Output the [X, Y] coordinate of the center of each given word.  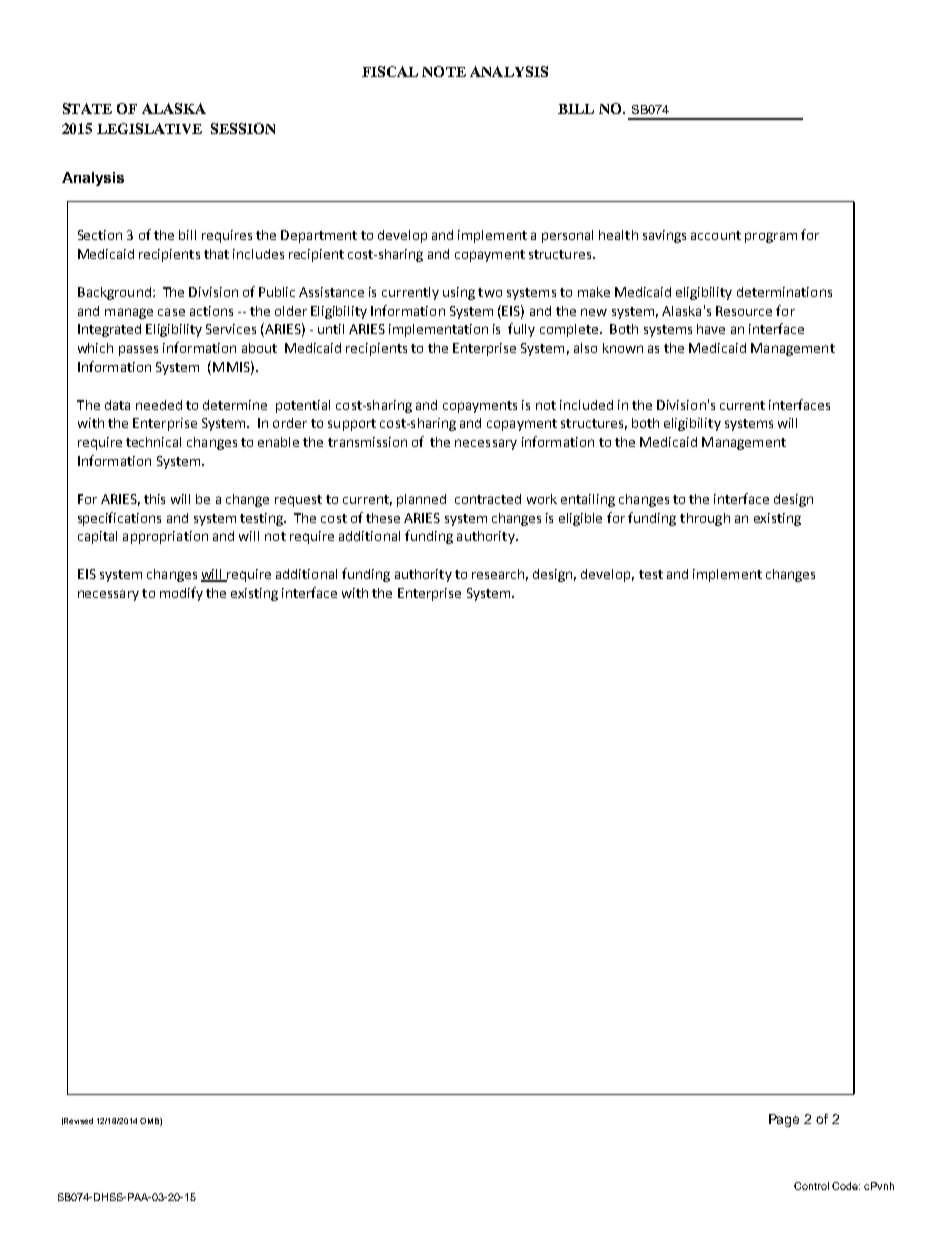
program [771, 237]
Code [846, 1186]
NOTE [444, 71]
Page [784, 1120]
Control [811, 1186]
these [383, 518]
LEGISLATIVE [149, 128]
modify [181, 594]
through [705, 519]
